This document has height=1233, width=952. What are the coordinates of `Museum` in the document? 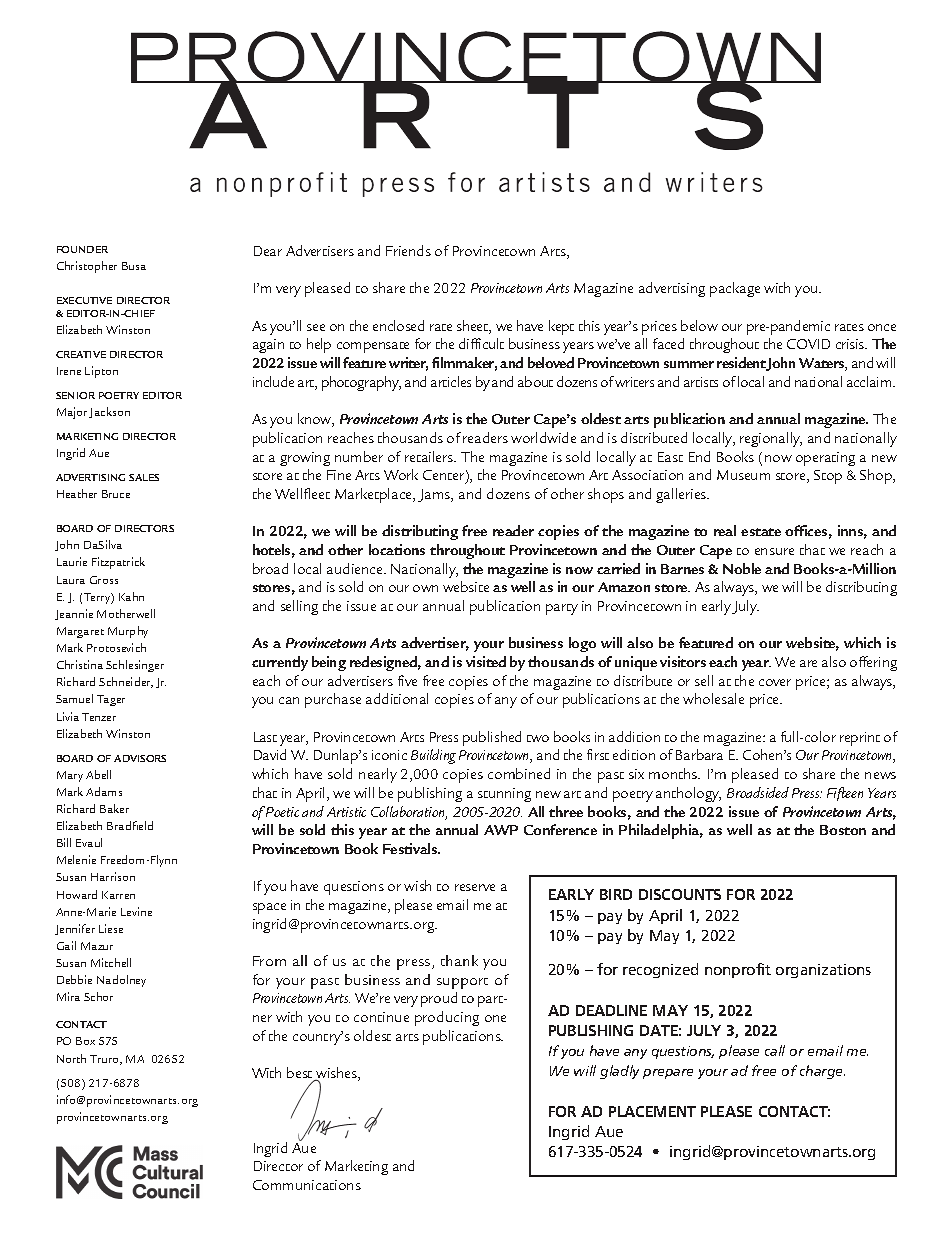 It's located at (743, 475).
